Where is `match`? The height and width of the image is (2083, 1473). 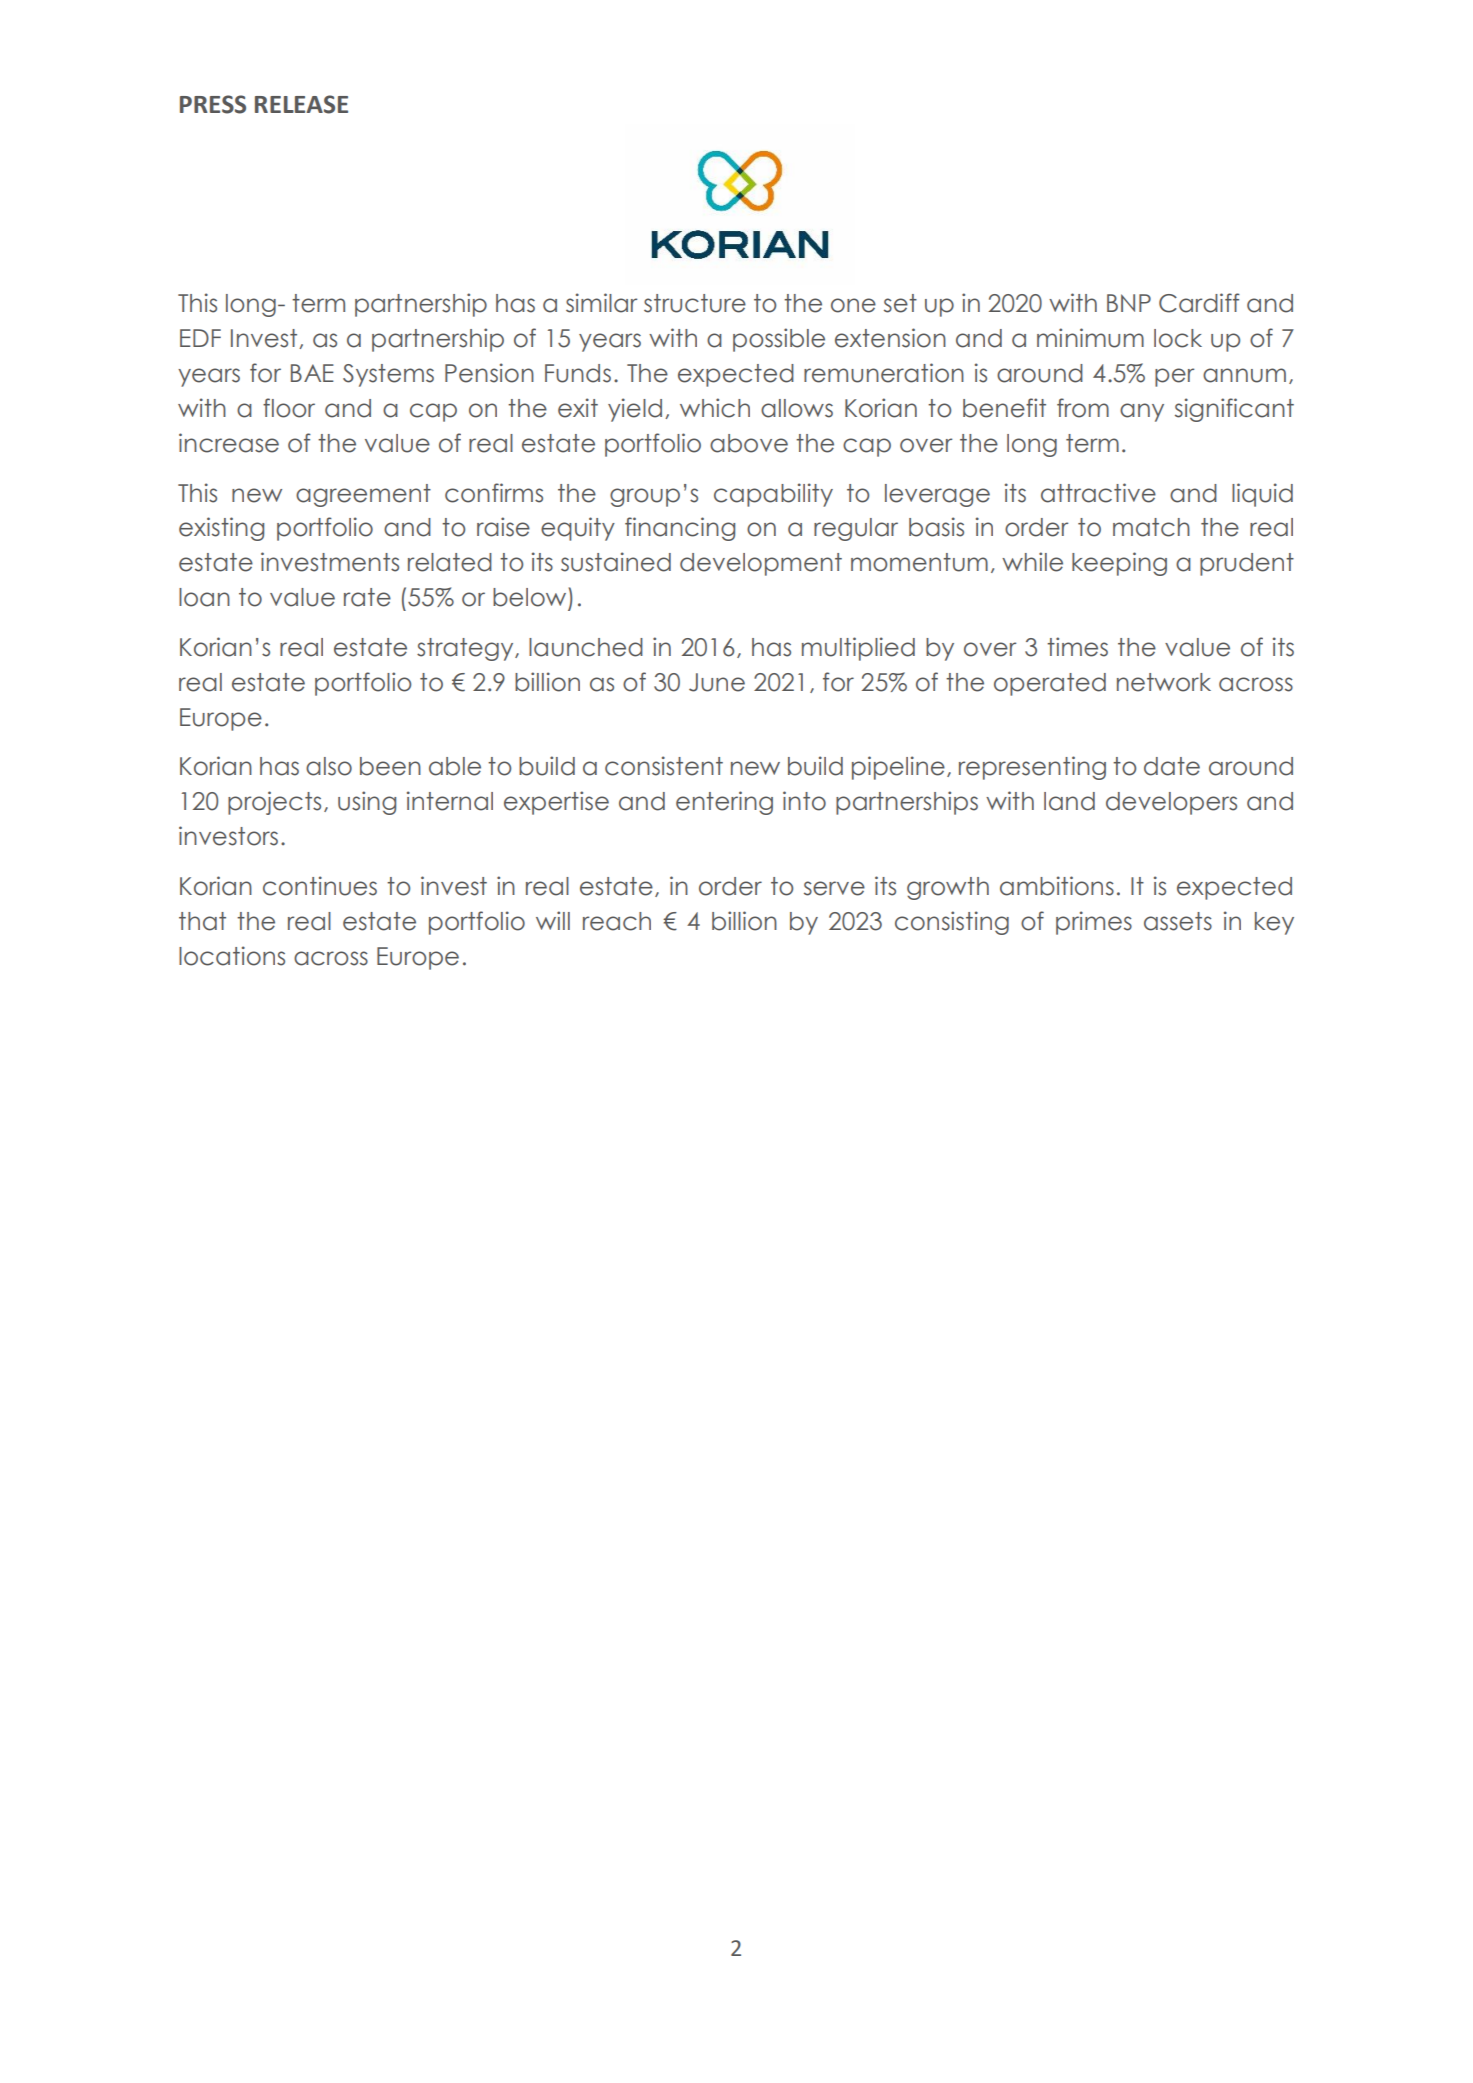 match is located at coordinates (1151, 527).
